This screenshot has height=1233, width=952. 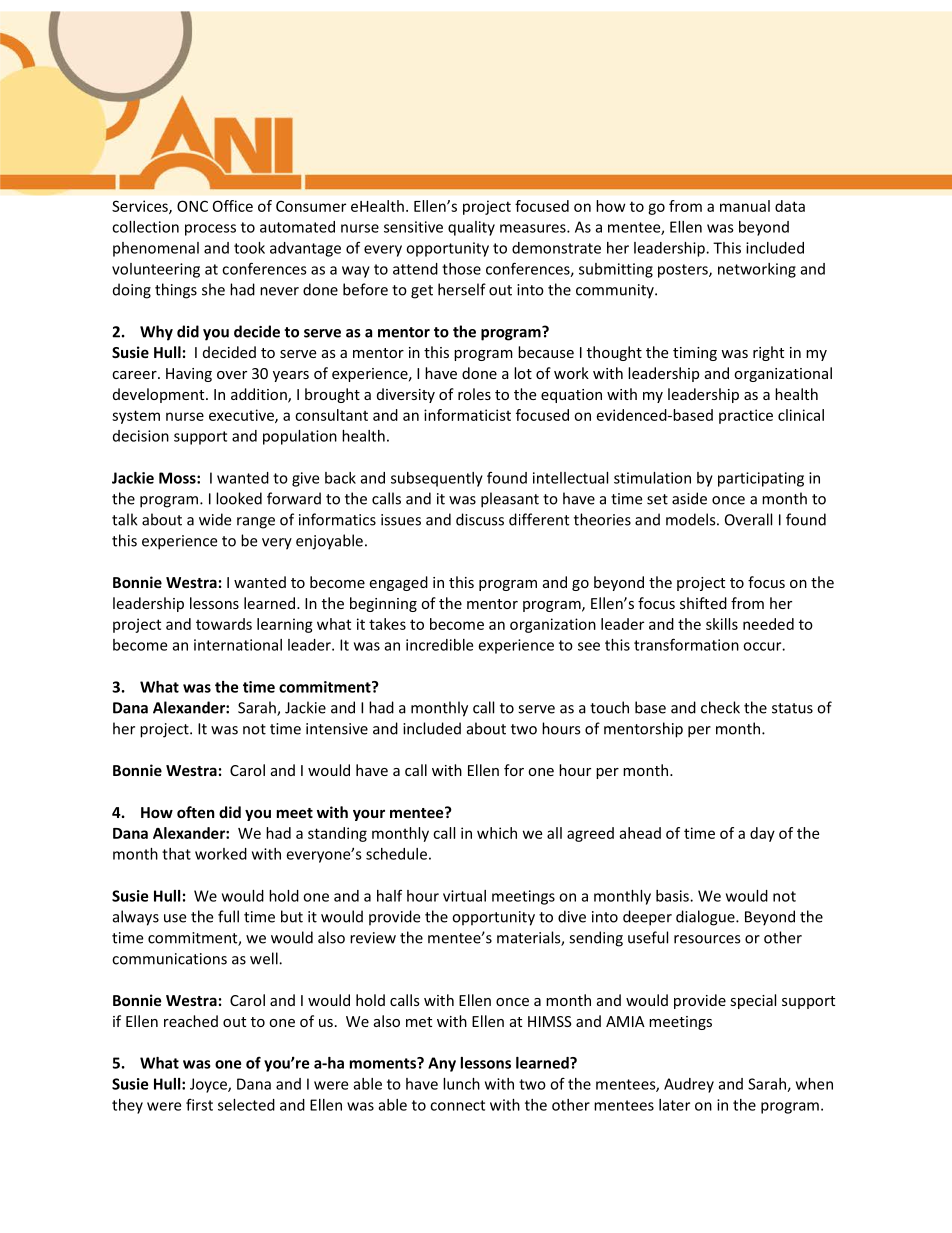 I want to click on which, so click(x=497, y=833).
